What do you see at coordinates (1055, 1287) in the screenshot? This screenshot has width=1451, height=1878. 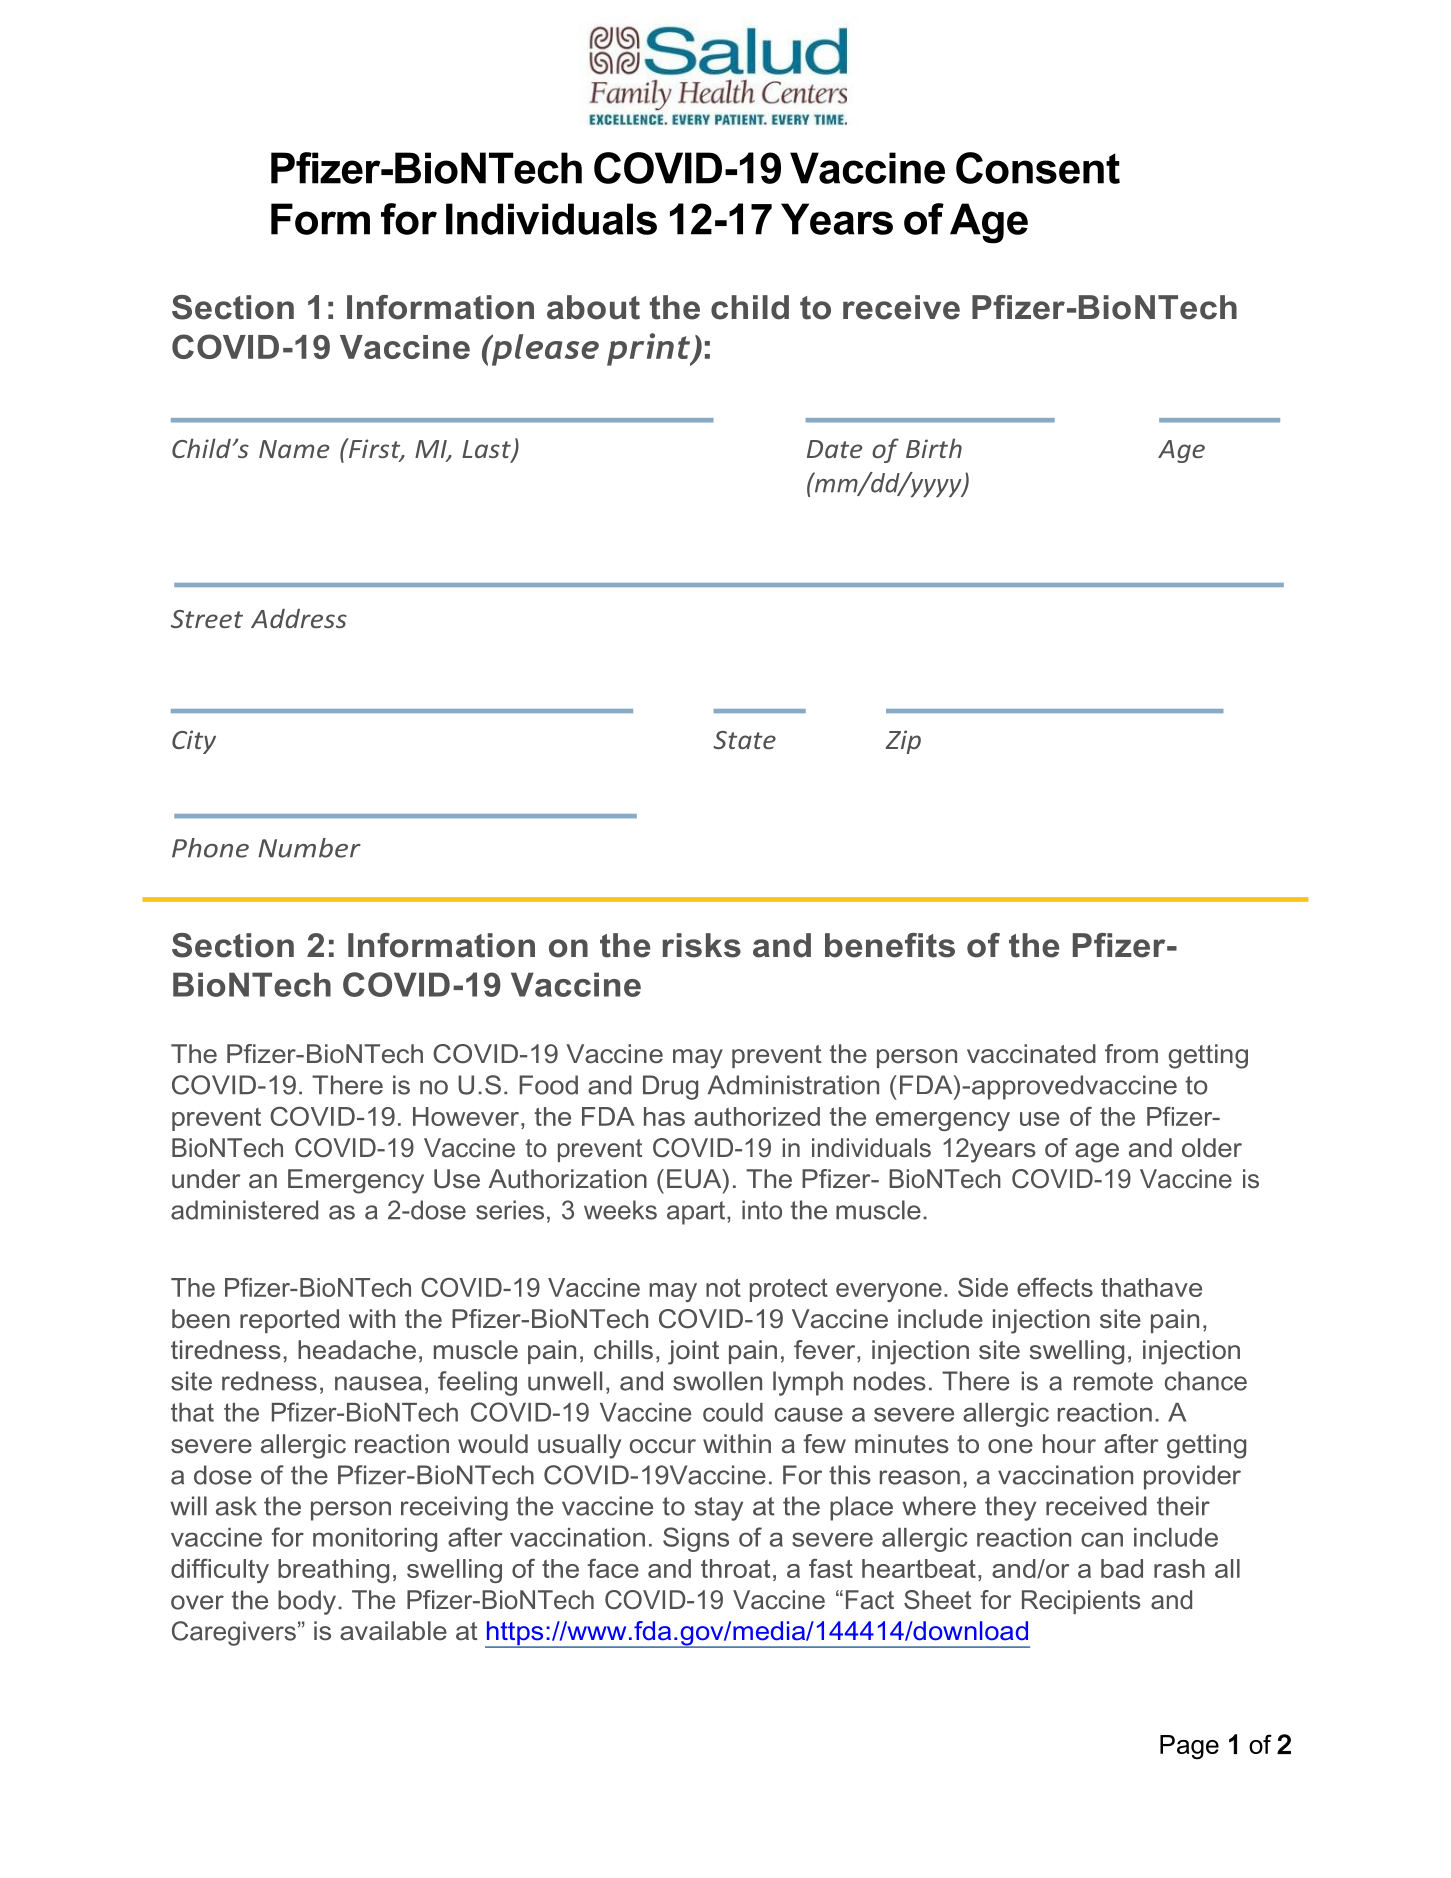 I see `effects` at bounding box center [1055, 1287].
